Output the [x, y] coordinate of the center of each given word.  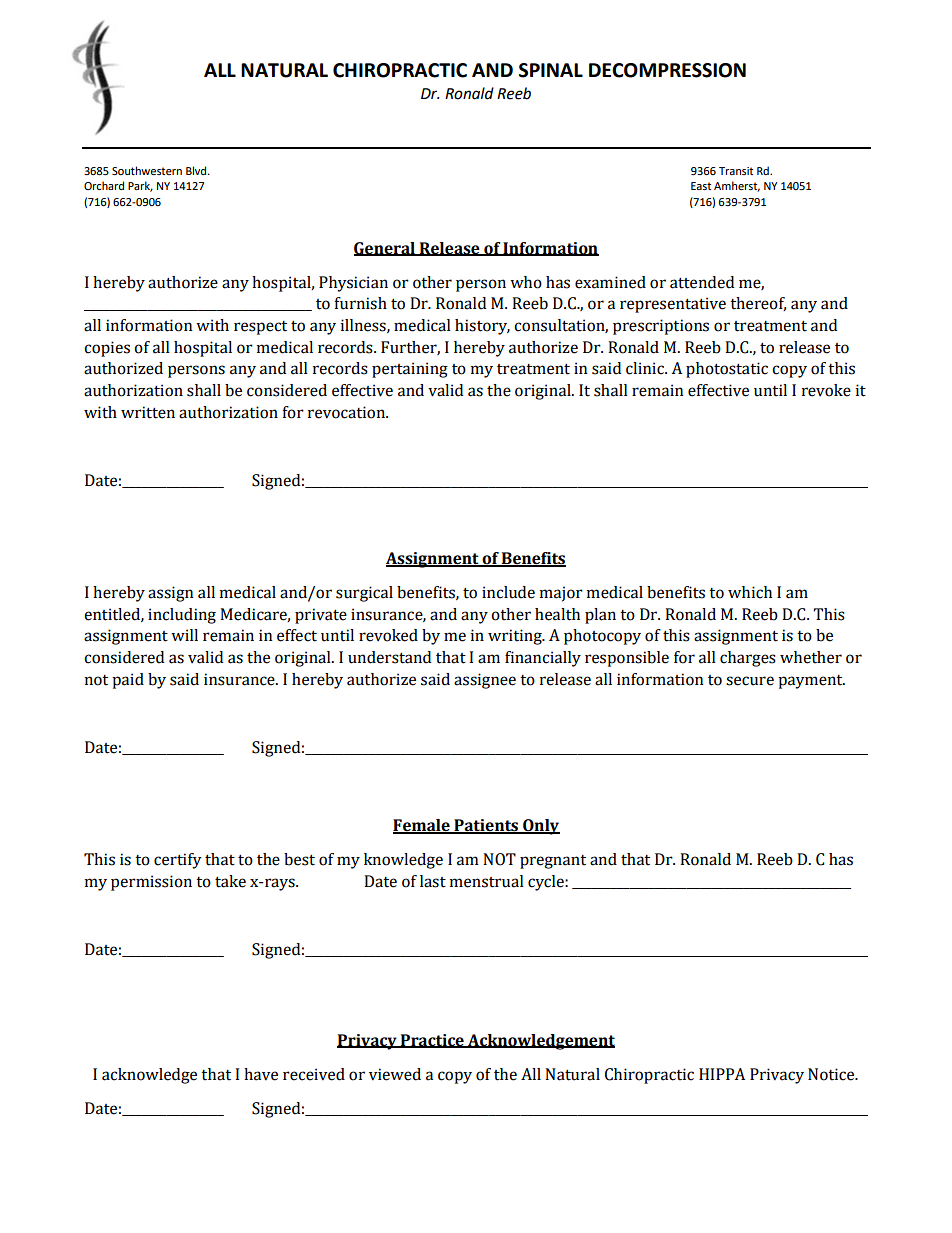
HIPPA [722, 1074]
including [182, 616]
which [750, 592]
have [261, 1074]
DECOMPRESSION [667, 70]
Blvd [197, 170]
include [508, 592]
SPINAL [551, 70]
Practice [432, 1041]
